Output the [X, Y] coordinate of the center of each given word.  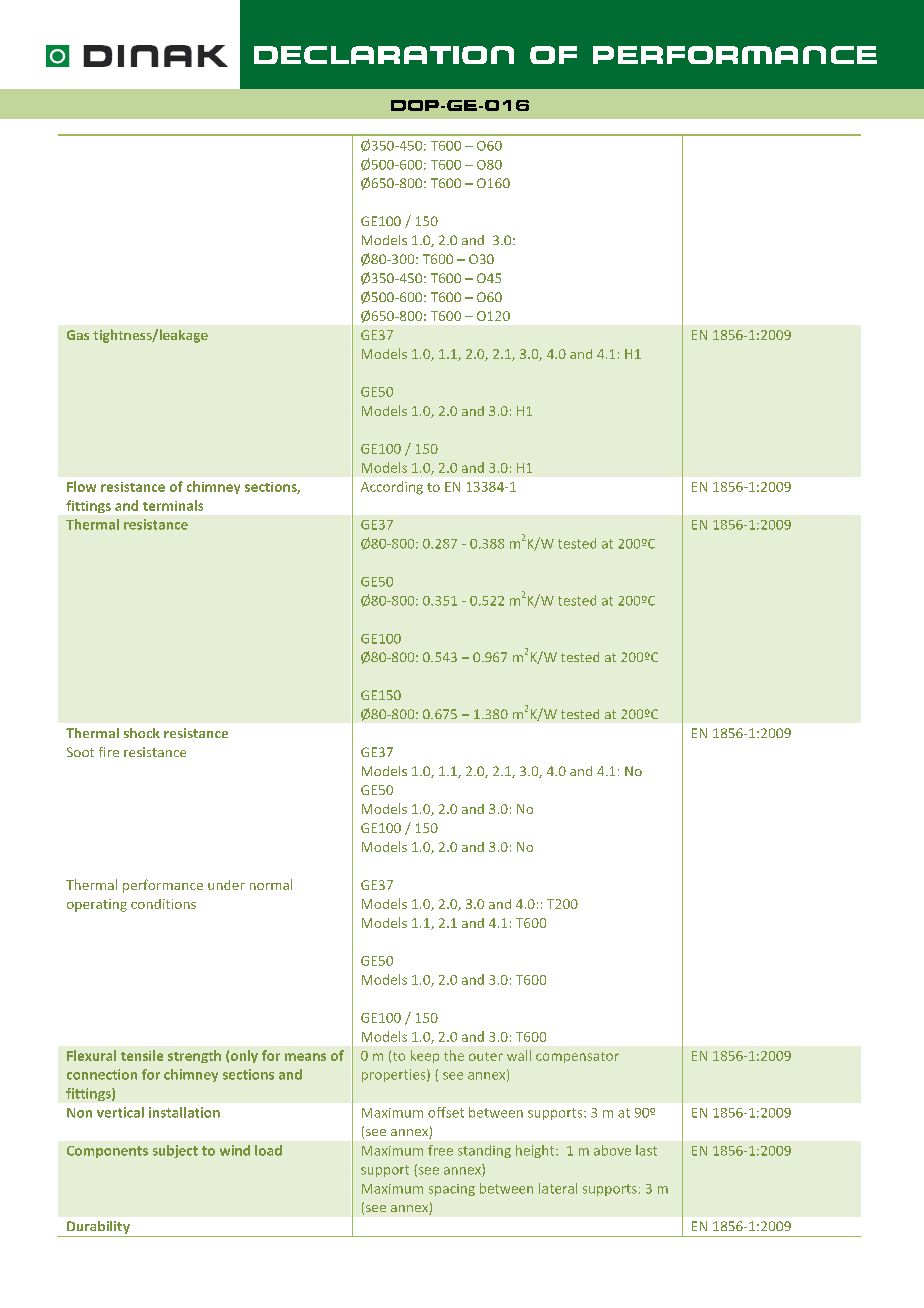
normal [271, 884]
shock [142, 733]
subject [175, 1151]
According [392, 488]
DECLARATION [384, 55]
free [440, 1150]
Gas [78, 335]
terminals [173, 505]
